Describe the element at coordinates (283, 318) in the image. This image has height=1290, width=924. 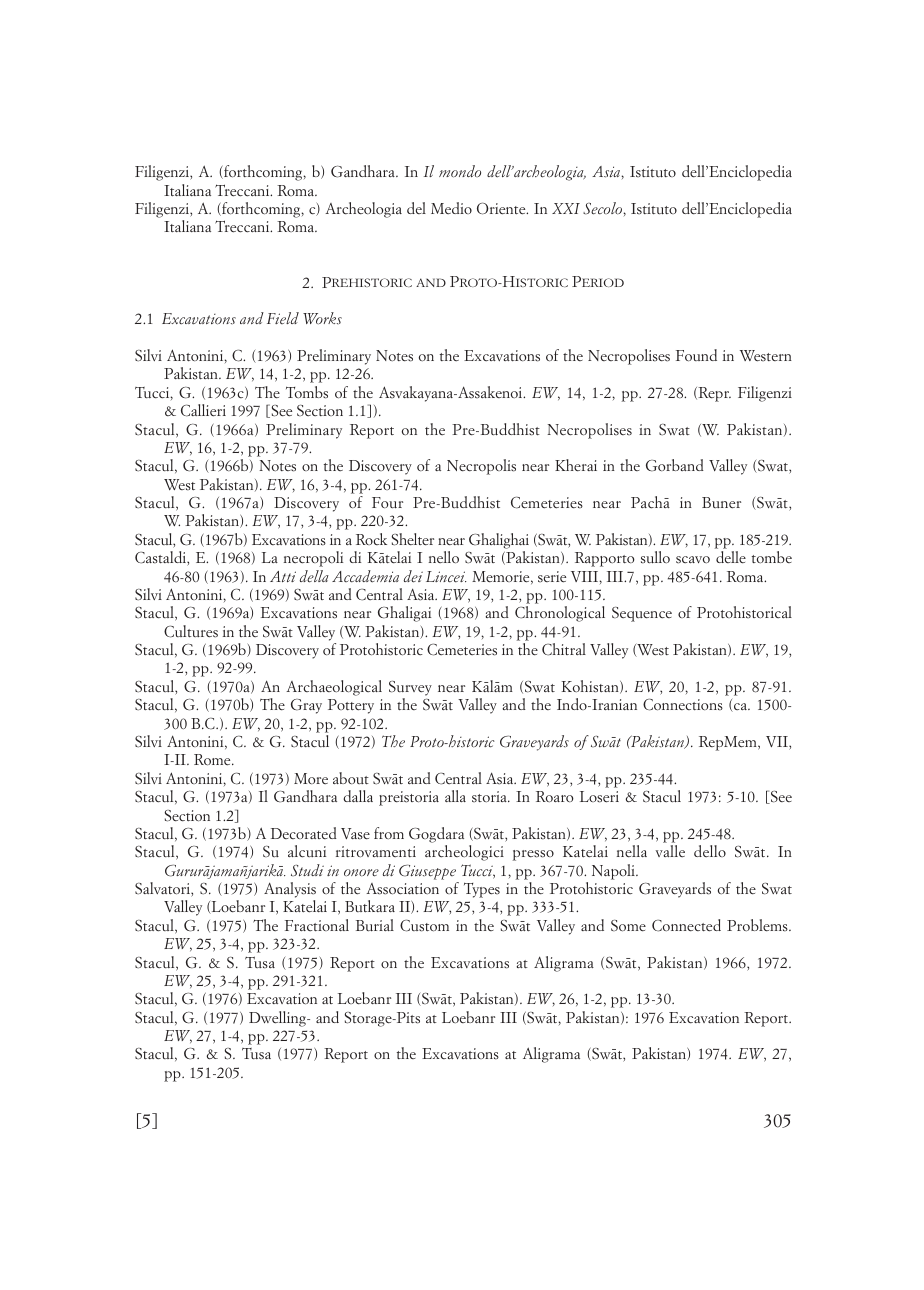
I see `Field` at that location.
